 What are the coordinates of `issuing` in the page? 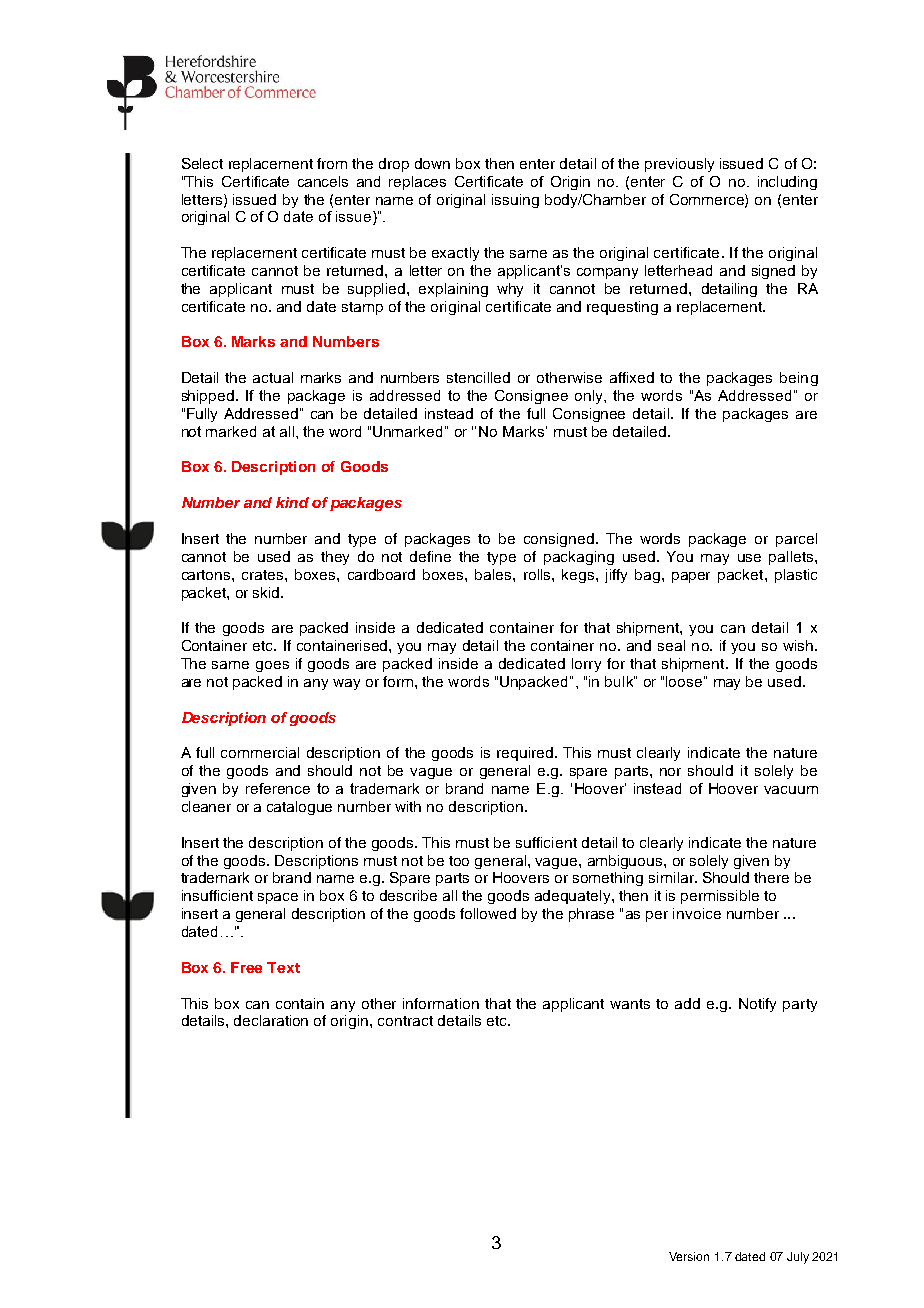 It's located at (515, 201).
